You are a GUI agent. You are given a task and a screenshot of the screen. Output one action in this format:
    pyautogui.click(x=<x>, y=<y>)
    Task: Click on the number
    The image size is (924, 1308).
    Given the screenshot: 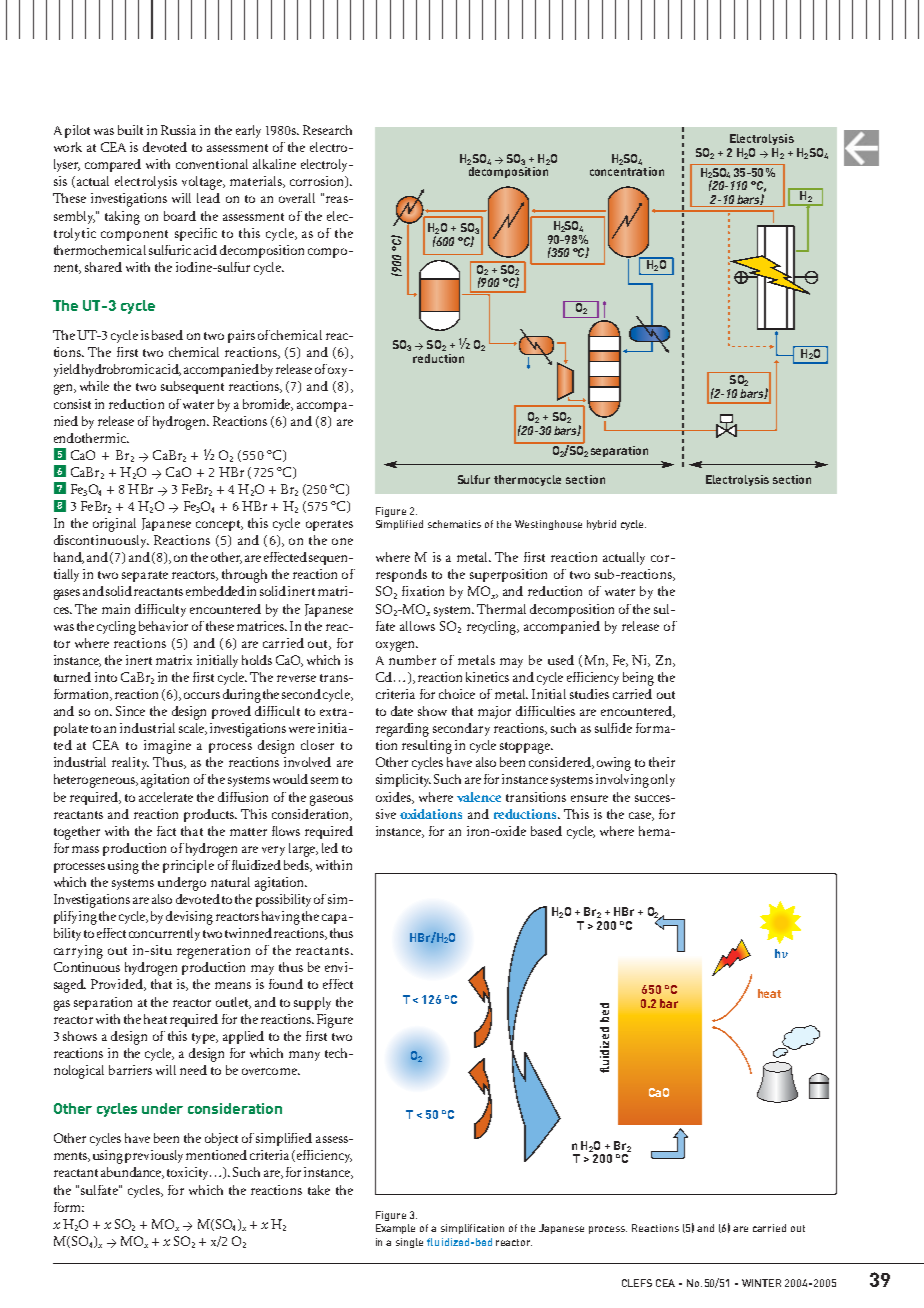 What is the action you would take?
    pyautogui.click(x=412, y=660)
